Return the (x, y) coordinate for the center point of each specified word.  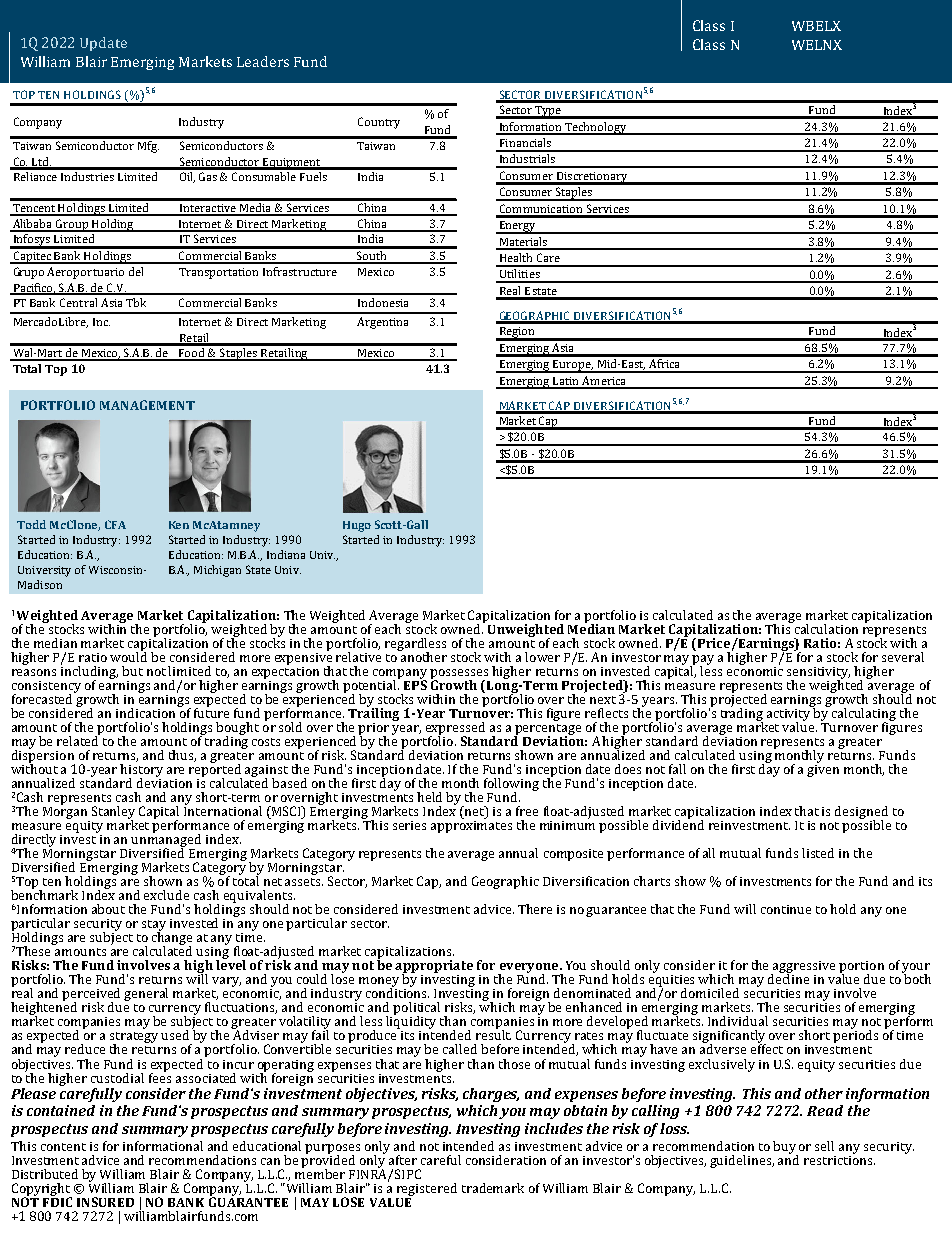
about (108, 909)
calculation (826, 629)
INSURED (105, 1202)
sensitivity (818, 674)
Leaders (263, 61)
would (128, 656)
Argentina (382, 323)
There (535, 909)
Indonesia (383, 302)
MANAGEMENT (147, 405)
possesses (460, 675)
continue (786, 909)
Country (379, 123)
